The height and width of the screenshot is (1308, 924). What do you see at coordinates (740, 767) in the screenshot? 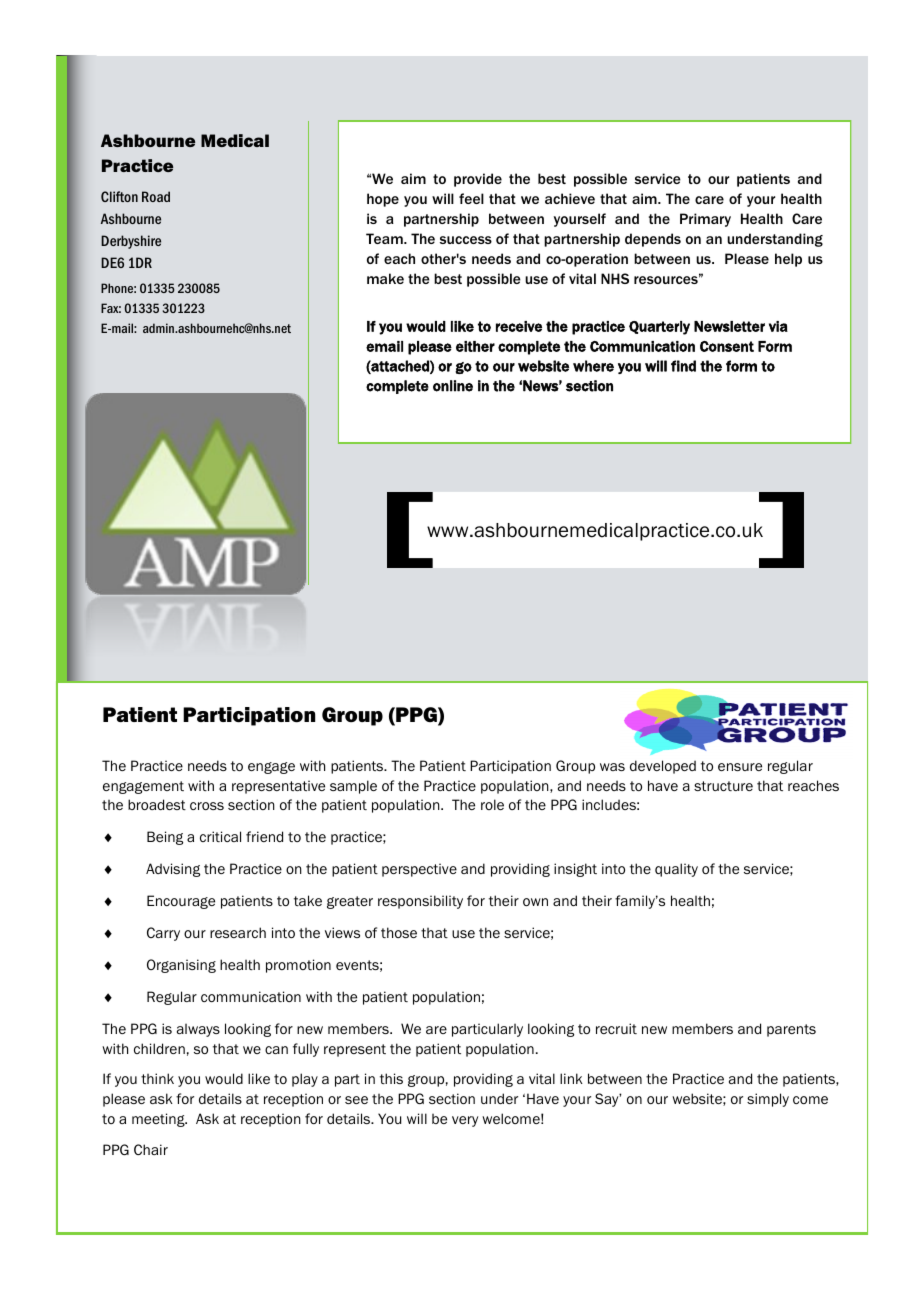
I see `ensure` at bounding box center [740, 767].
